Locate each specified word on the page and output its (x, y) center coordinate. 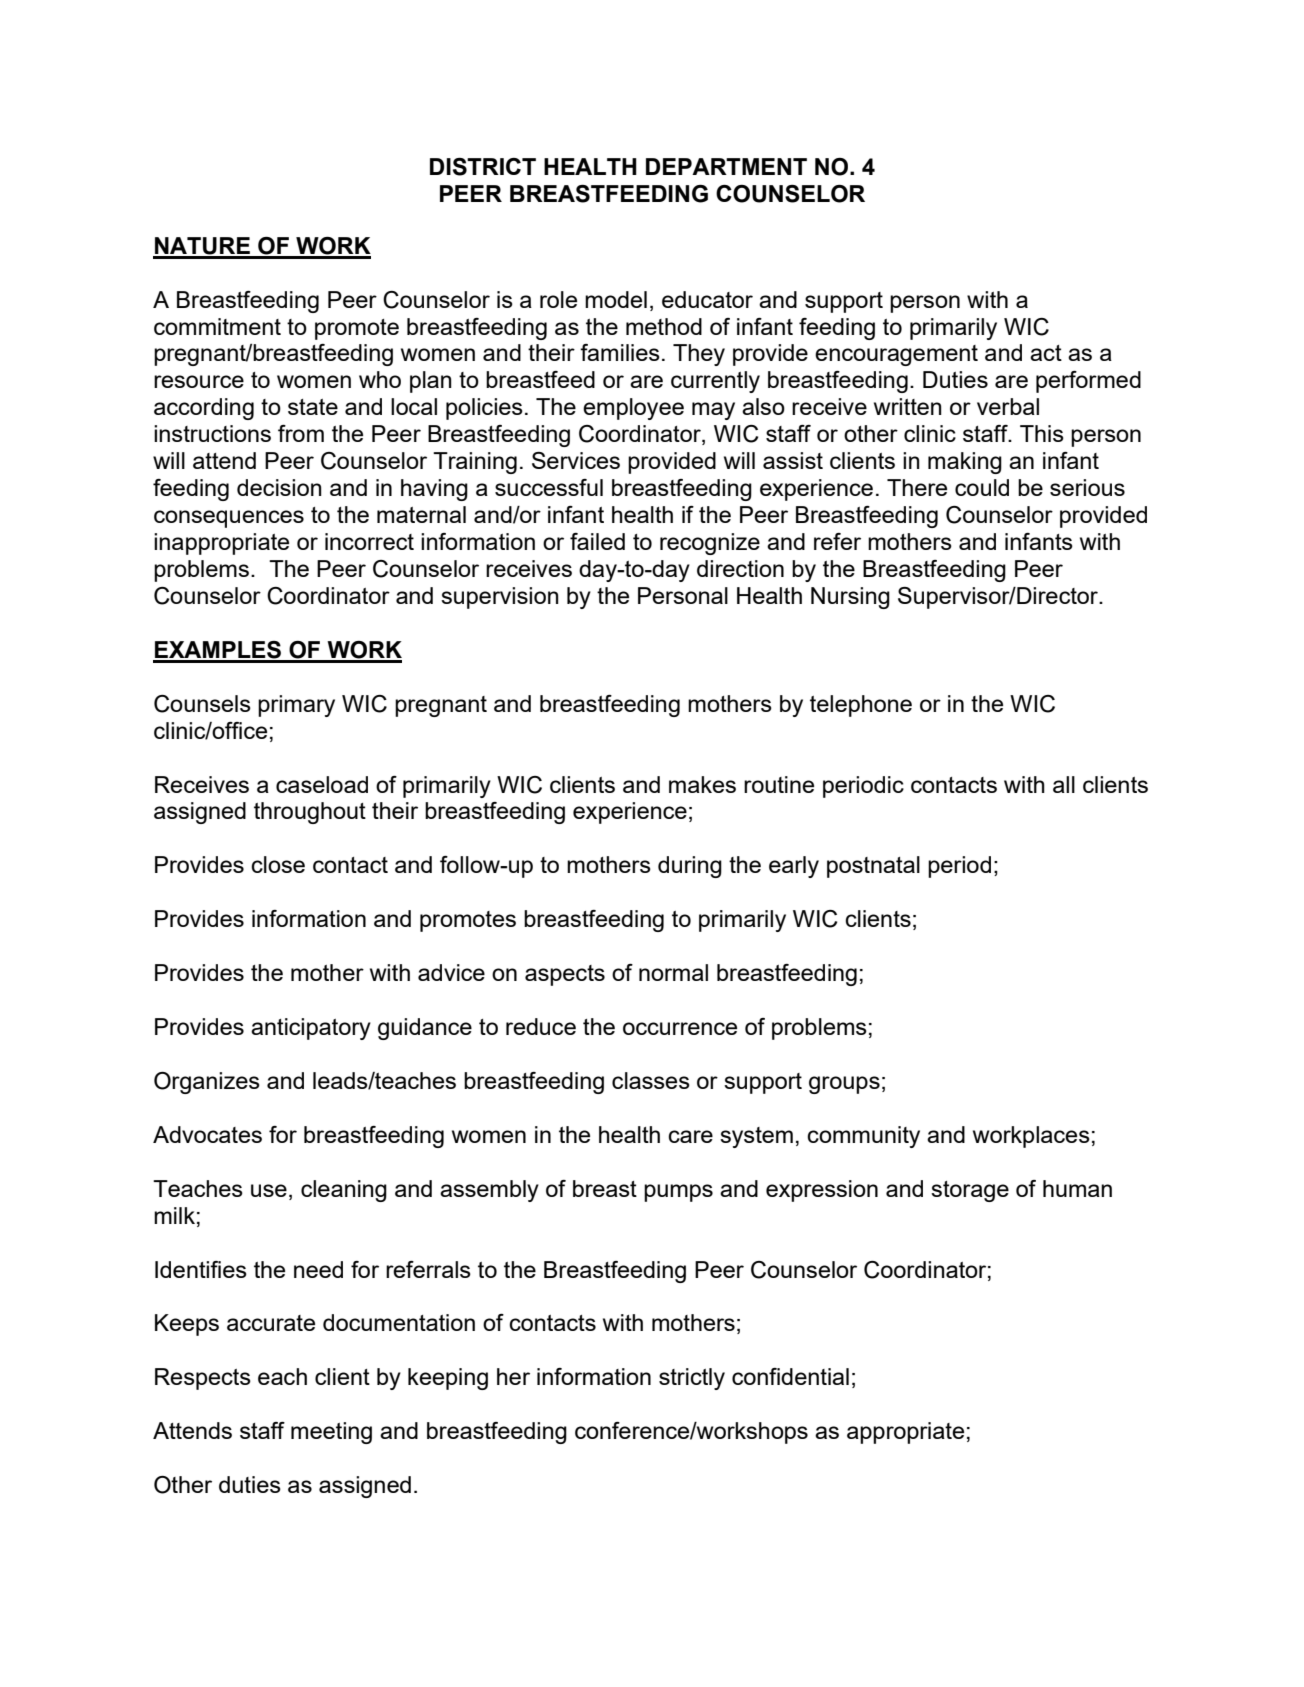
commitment (217, 326)
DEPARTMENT (726, 166)
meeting (331, 1433)
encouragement (896, 355)
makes (702, 784)
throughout (310, 813)
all (1064, 784)
